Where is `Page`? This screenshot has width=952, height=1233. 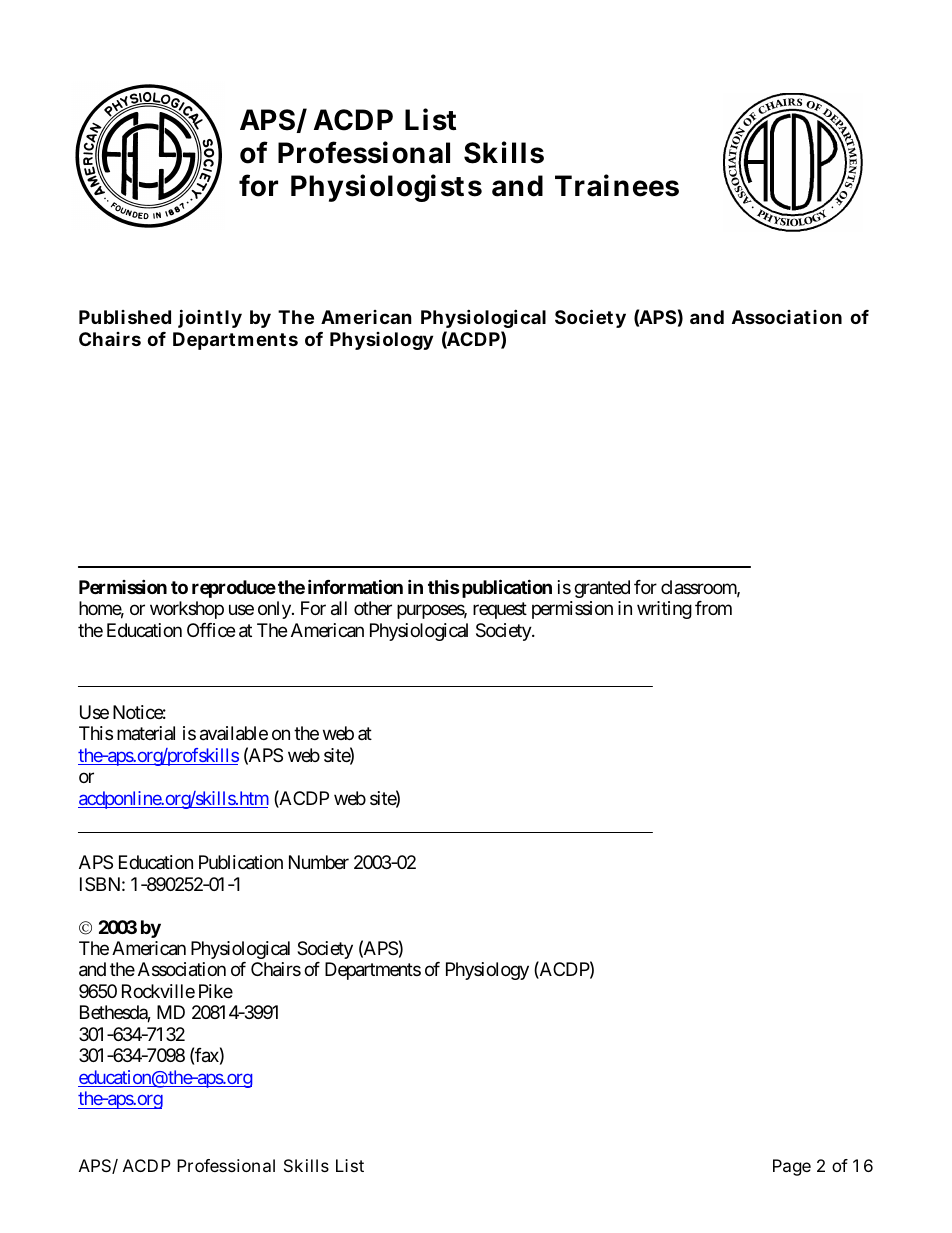 Page is located at coordinates (792, 1167).
